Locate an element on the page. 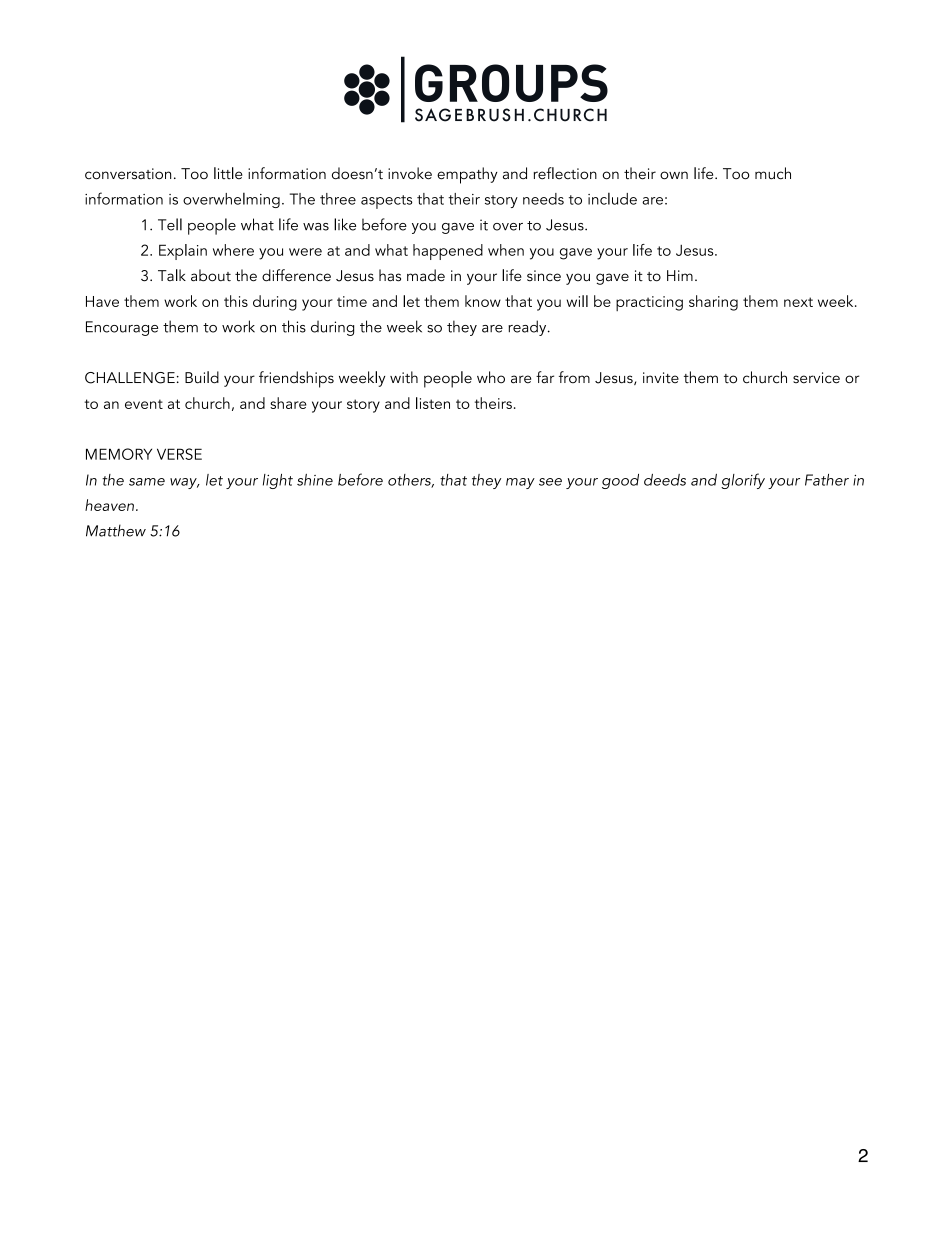 Image resolution: width=952 pixels, height=1233 pixels. VERSE is located at coordinates (179, 454).
